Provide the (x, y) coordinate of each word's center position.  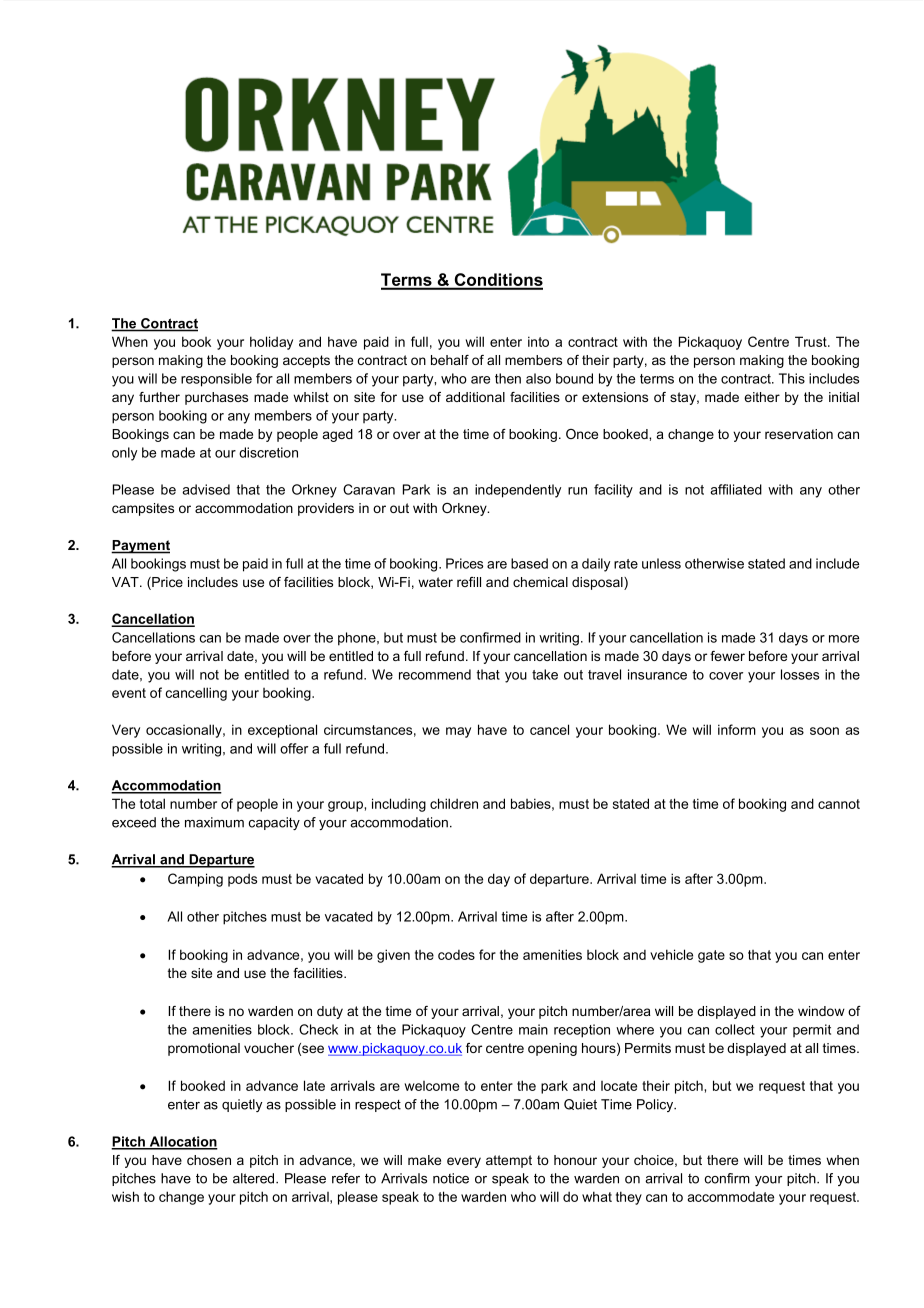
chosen (209, 1160)
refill (469, 582)
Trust (812, 341)
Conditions (497, 281)
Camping (195, 880)
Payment (140, 547)
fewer (727, 656)
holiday (271, 343)
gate (711, 956)
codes (456, 955)
